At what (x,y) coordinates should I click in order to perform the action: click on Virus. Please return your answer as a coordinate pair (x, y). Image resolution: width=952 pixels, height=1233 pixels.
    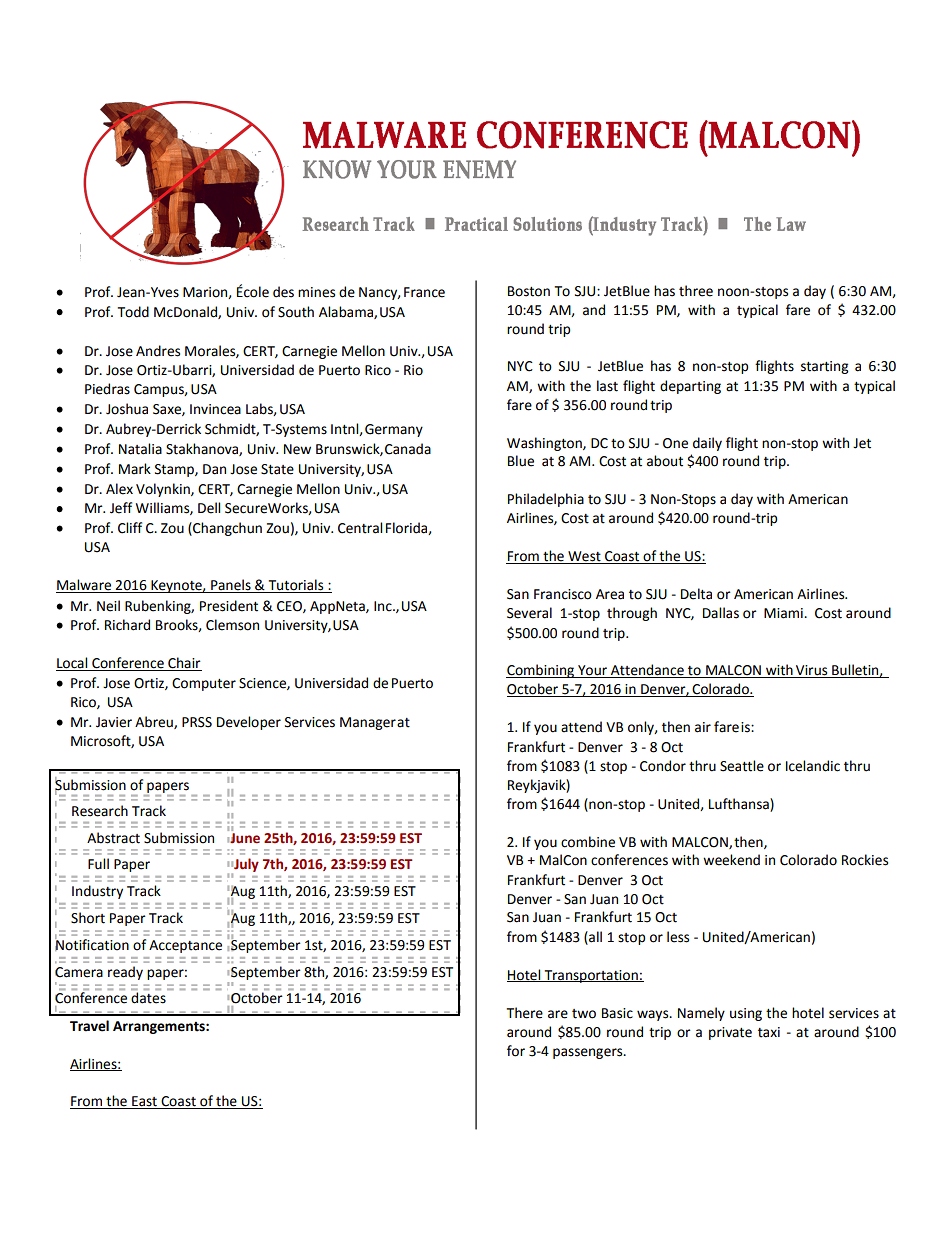
    Looking at the image, I should click on (812, 671).
